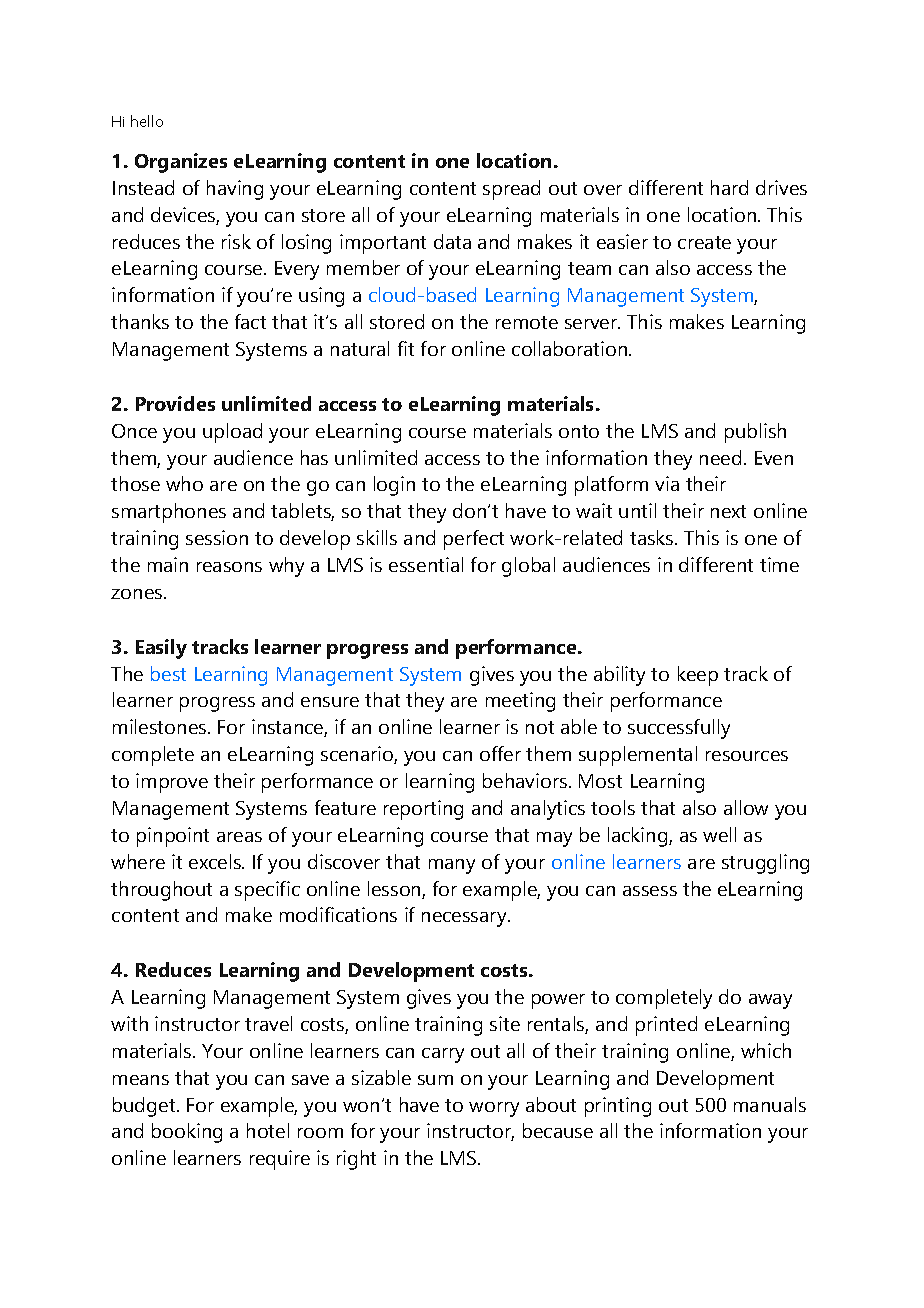  What do you see at coordinates (181, 163) in the document?
I see `Organizes` at bounding box center [181, 163].
